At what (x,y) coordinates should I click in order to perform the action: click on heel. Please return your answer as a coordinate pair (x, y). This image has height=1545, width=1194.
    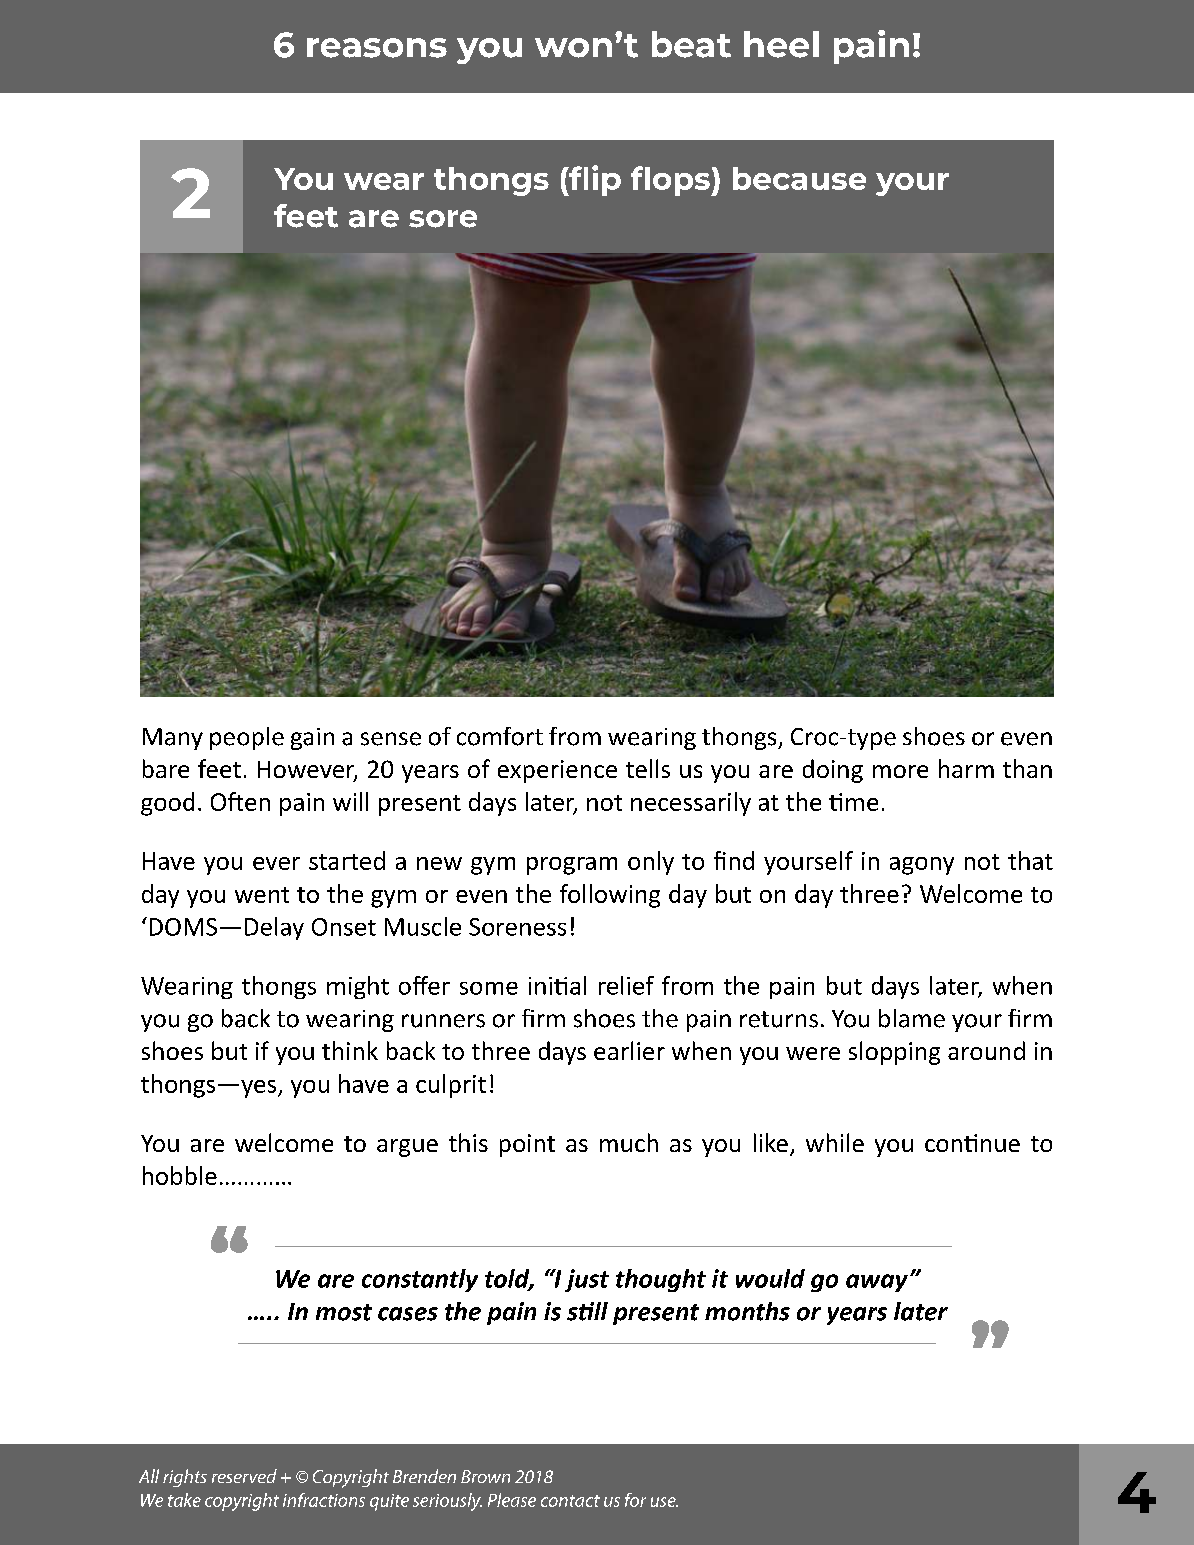
    Looking at the image, I should click on (781, 44).
